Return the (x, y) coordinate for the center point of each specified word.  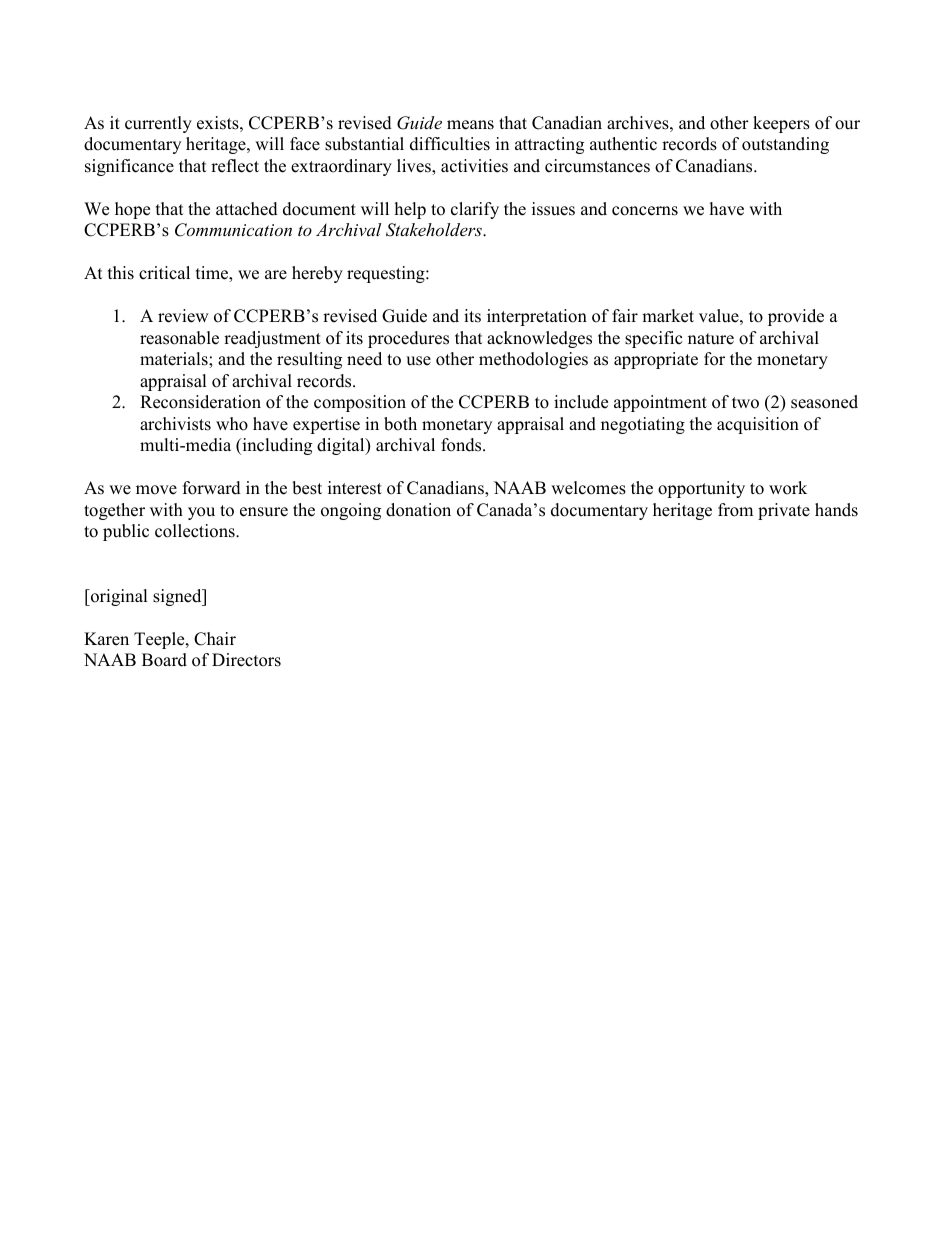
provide (796, 317)
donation (418, 510)
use (418, 361)
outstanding (785, 145)
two (745, 403)
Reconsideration (200, 402)
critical (164, 273)
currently (158, 124)
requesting (387, 274)
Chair (215, 639)
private (784, 511)
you (201, 513)
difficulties (450, 144)
